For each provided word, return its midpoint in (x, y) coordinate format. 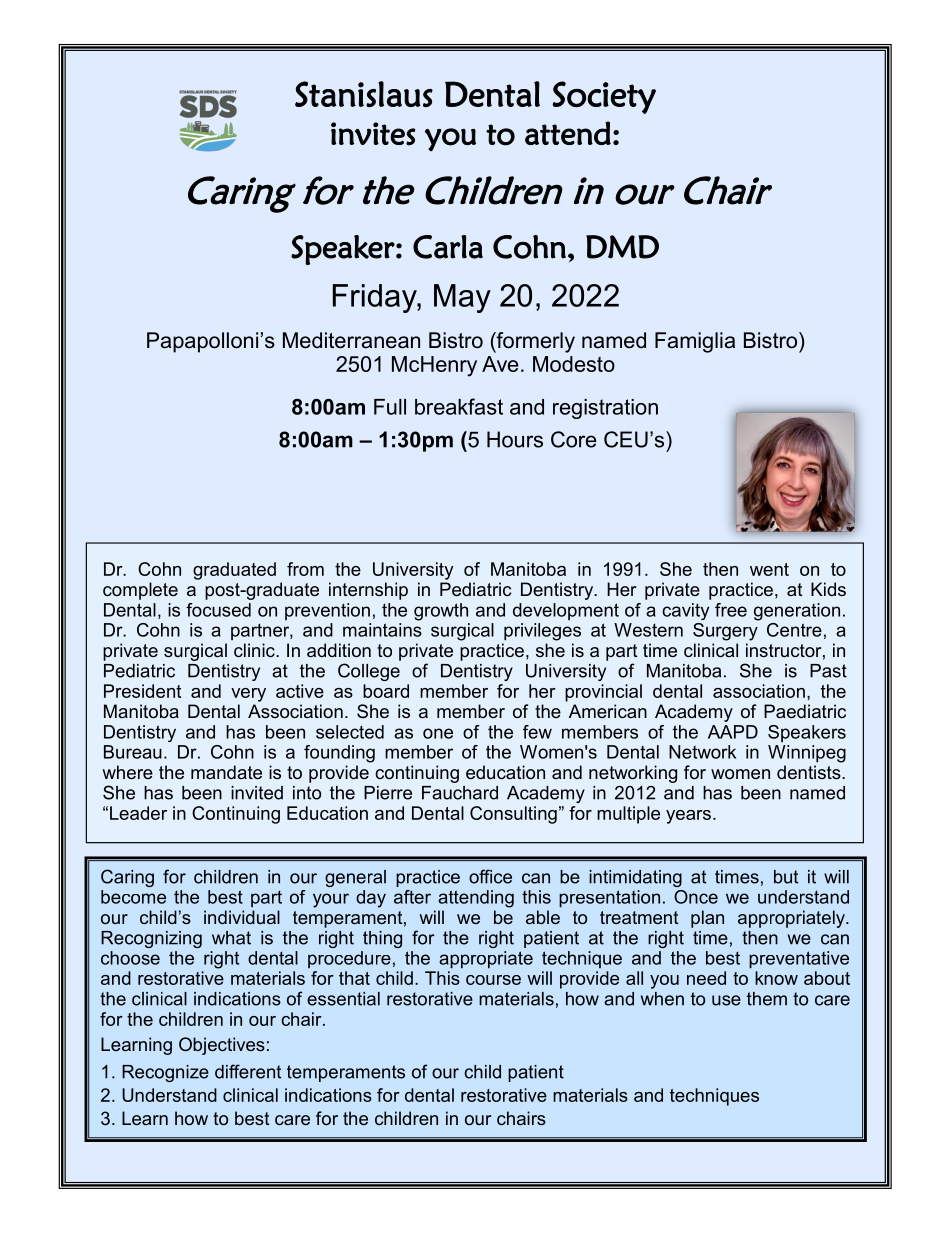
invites (373, 134)
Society (604, 97)
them (767, 999)
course (493, 980)
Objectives (222, 1046)
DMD (622, 247)
